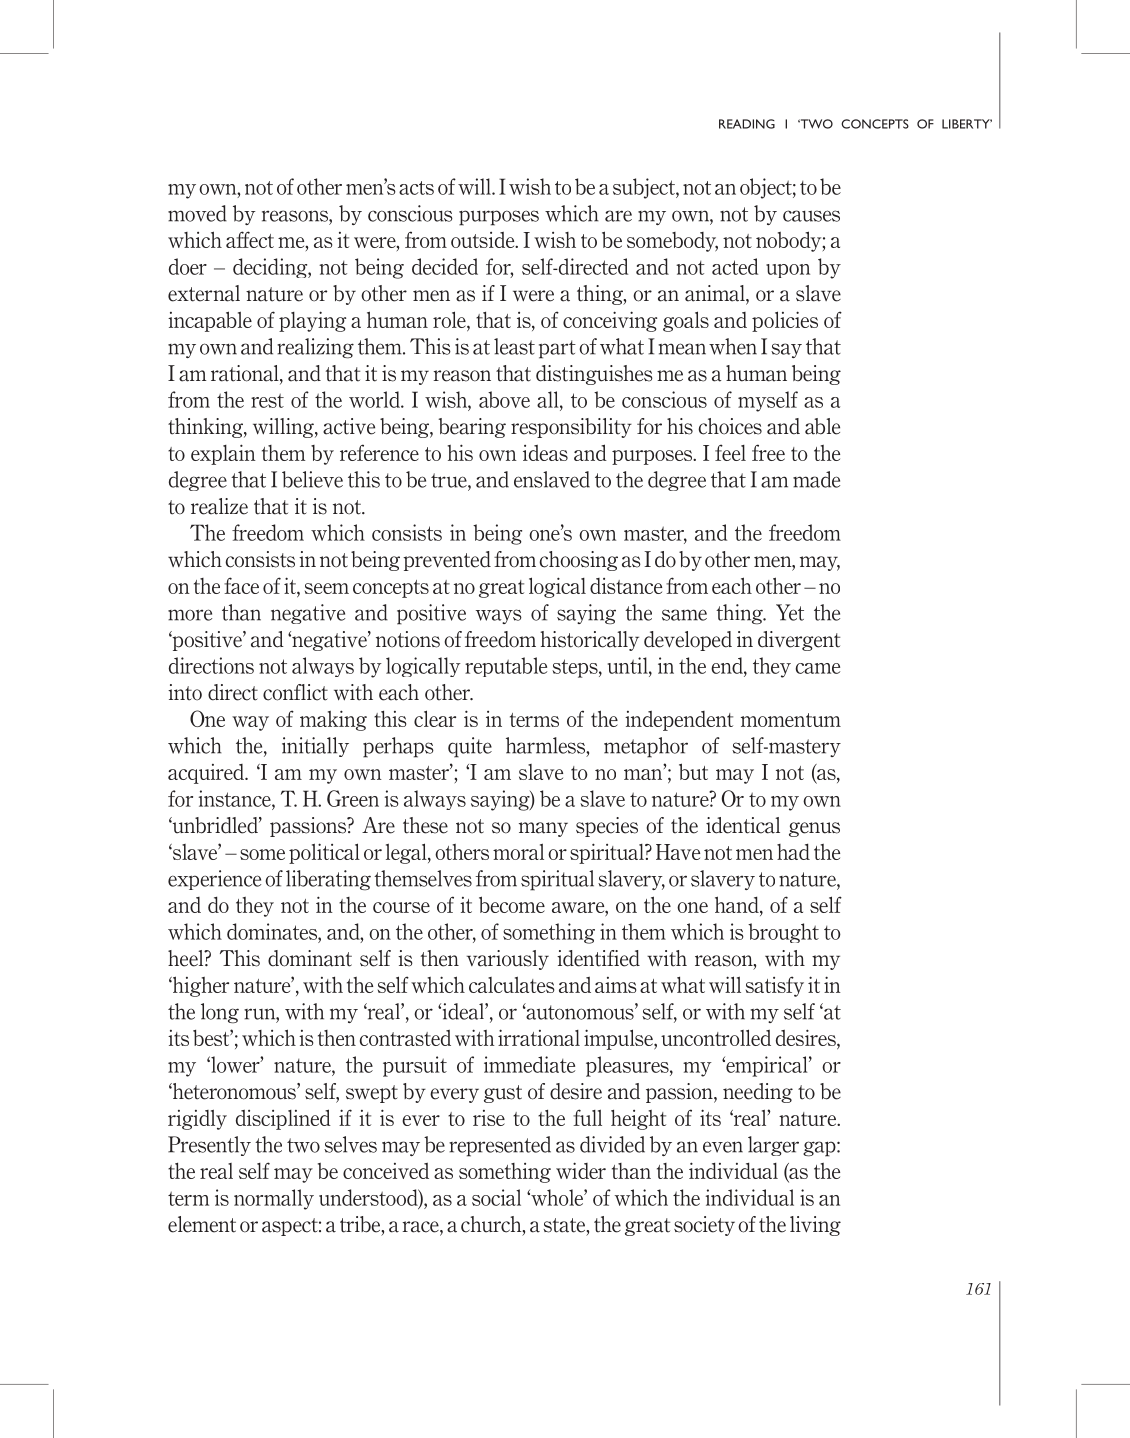  Describe the element at coordinates (214, 880) in the screenshot. I see `experience` at that location.
